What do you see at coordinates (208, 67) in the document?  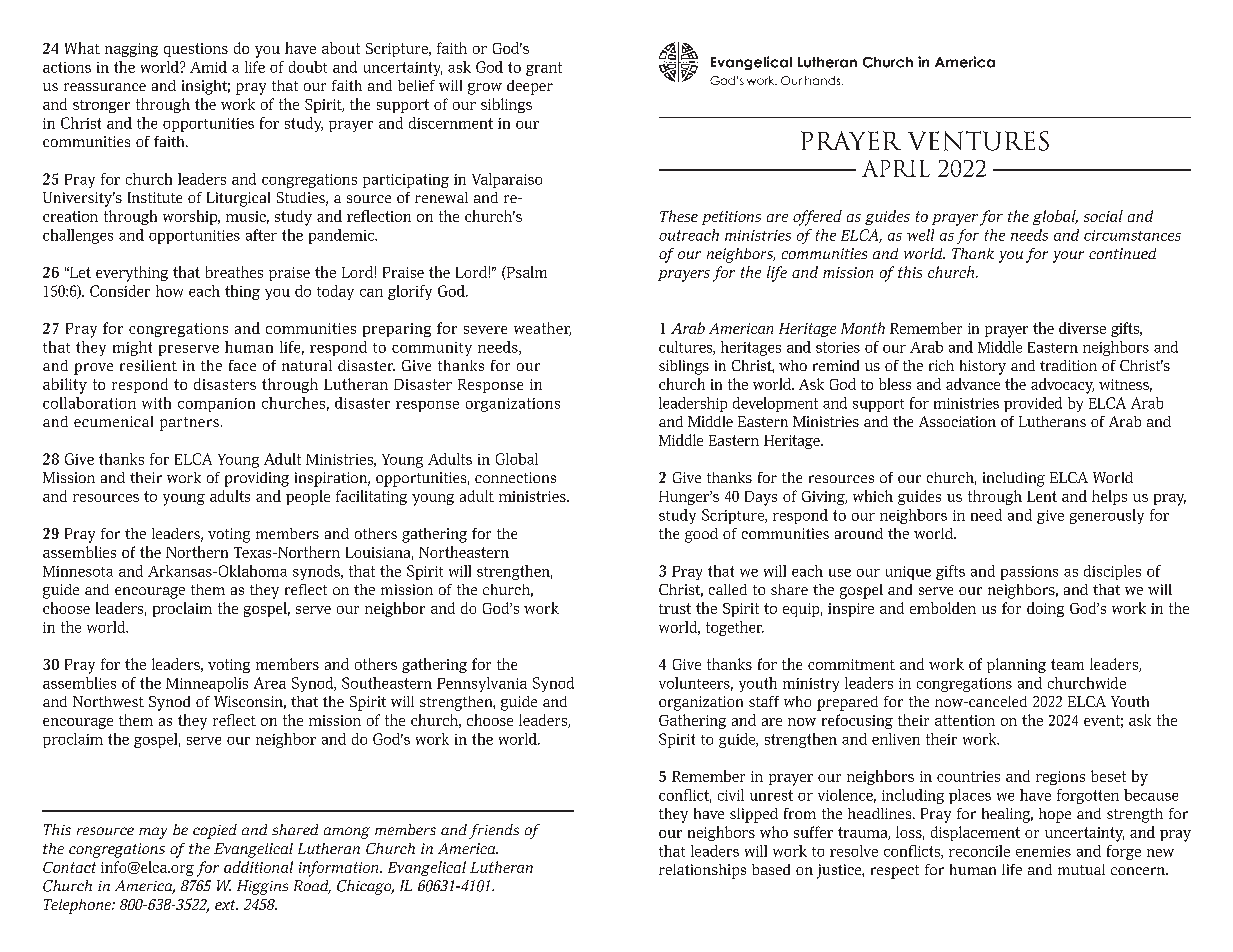 I see `Amid` at bounding box center [208, 67].
